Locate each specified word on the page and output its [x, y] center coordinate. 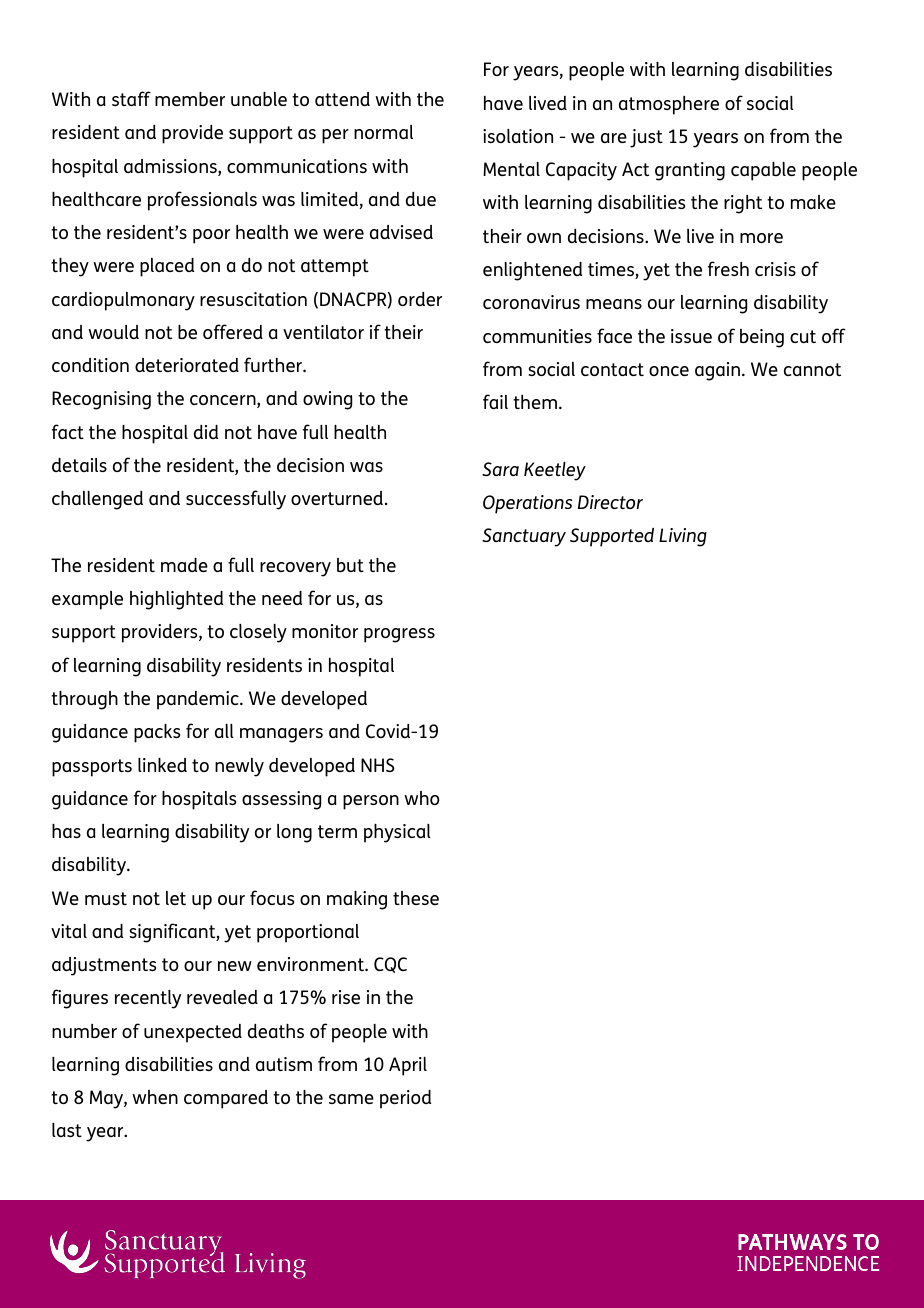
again [717, 371]
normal [383, 132]
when [155, 1097]
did [206, 432]
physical [397, 833]
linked [162, 765]
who [422, 798]
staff [131, 98]
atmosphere [669, 105]
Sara [500, 469]
